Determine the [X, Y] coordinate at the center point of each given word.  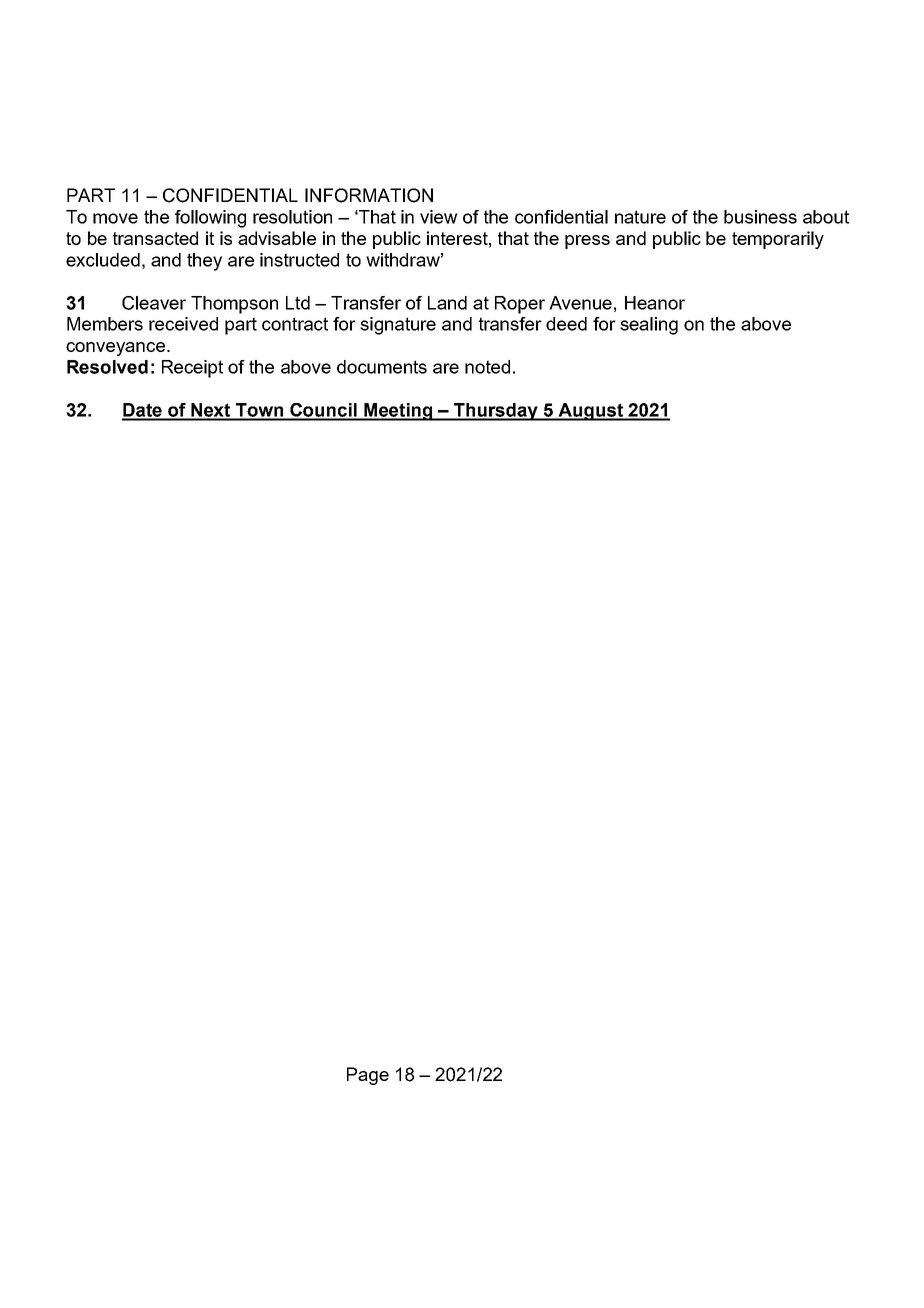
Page [368, 1076]
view [439, 217]
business [760, 217]
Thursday [496, 412]
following [210, 219]
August [590, 412]
